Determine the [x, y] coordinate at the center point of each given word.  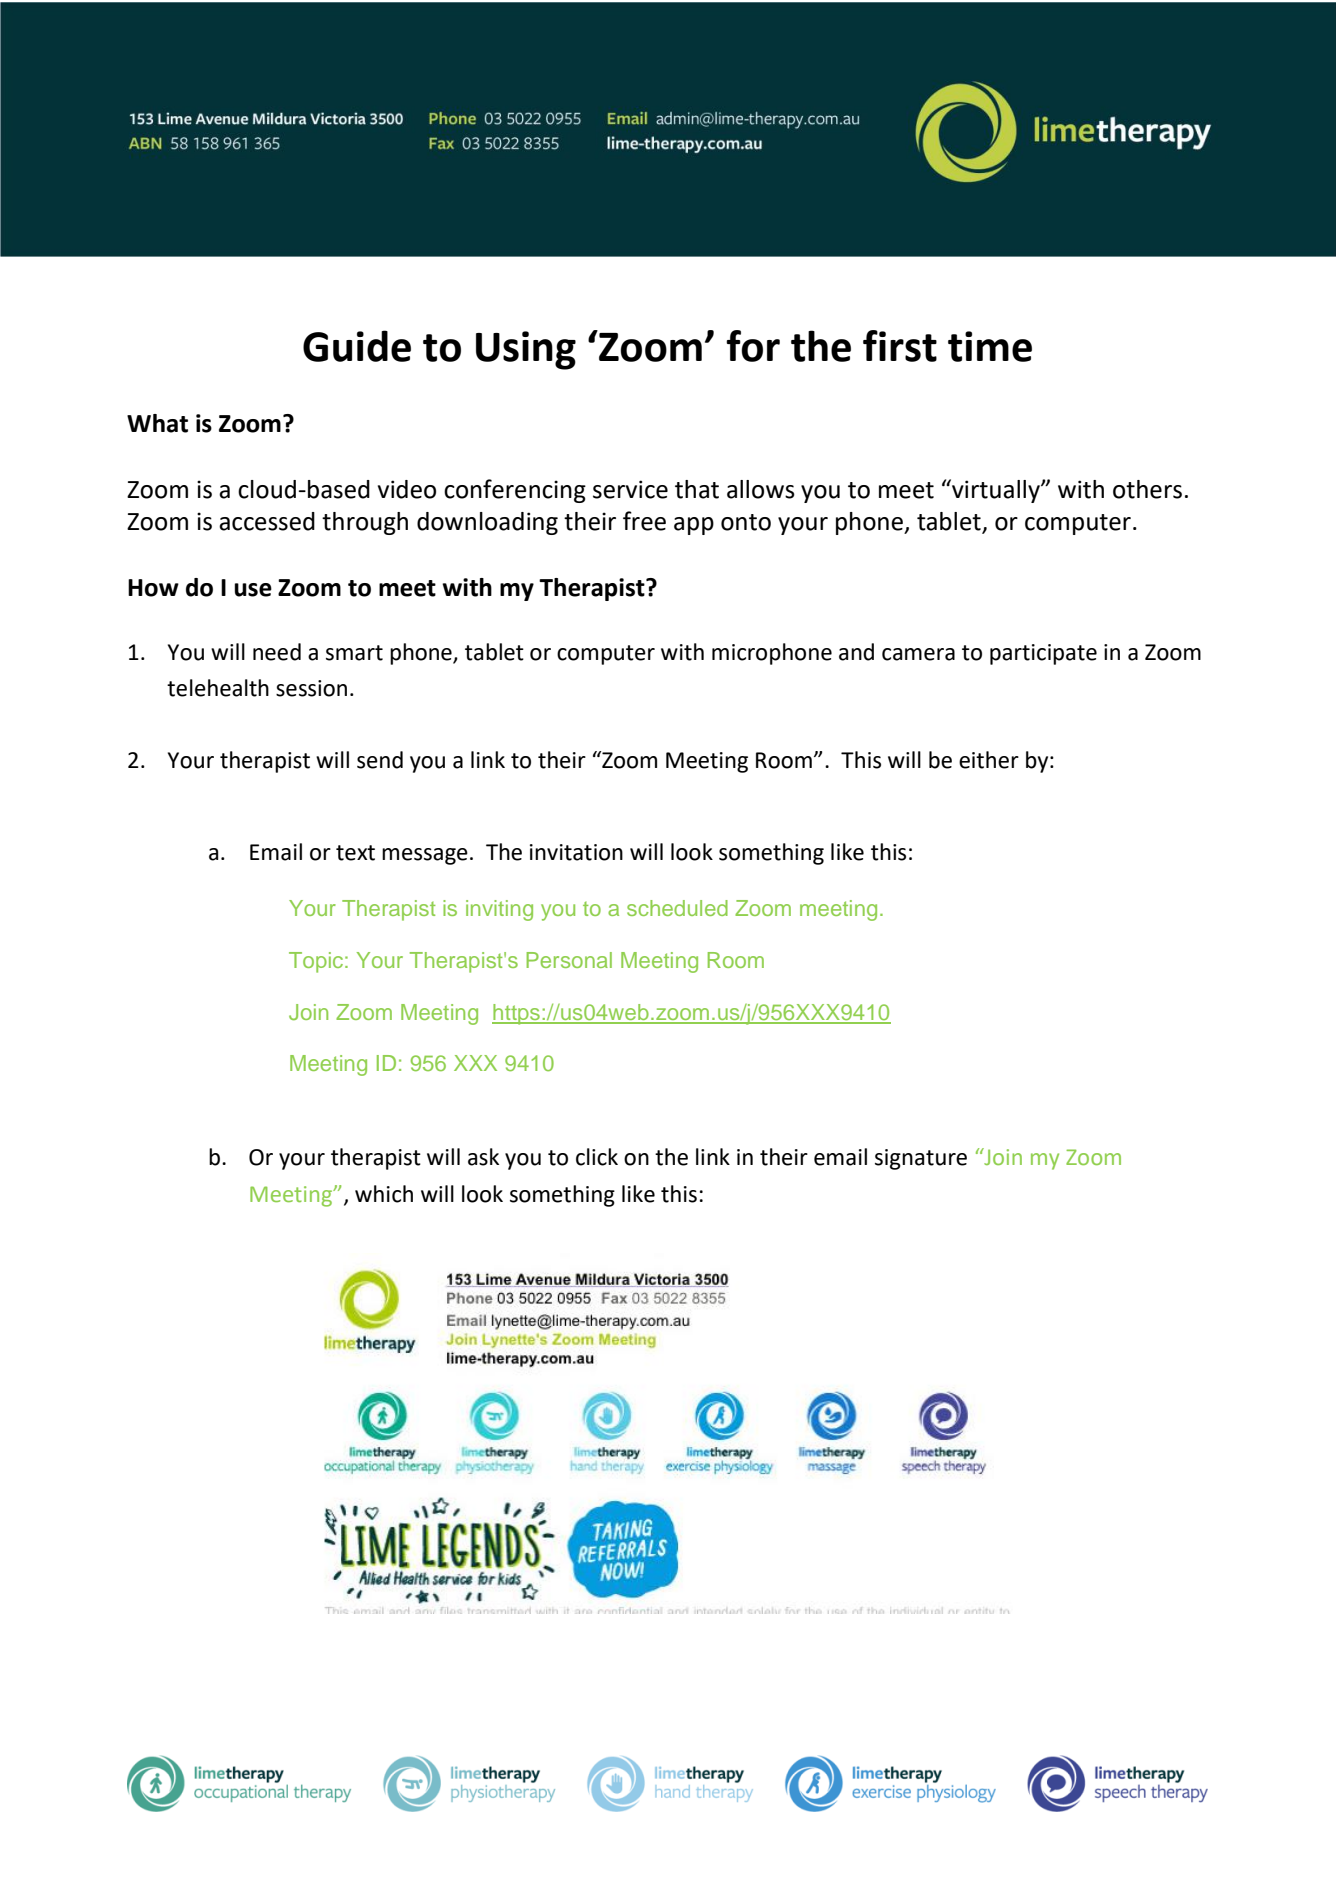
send [380, 760]
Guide [357, 346]
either [989, 760]
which [384, 1194]
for [753, 346]
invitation [576, 852]
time [990, 346]
